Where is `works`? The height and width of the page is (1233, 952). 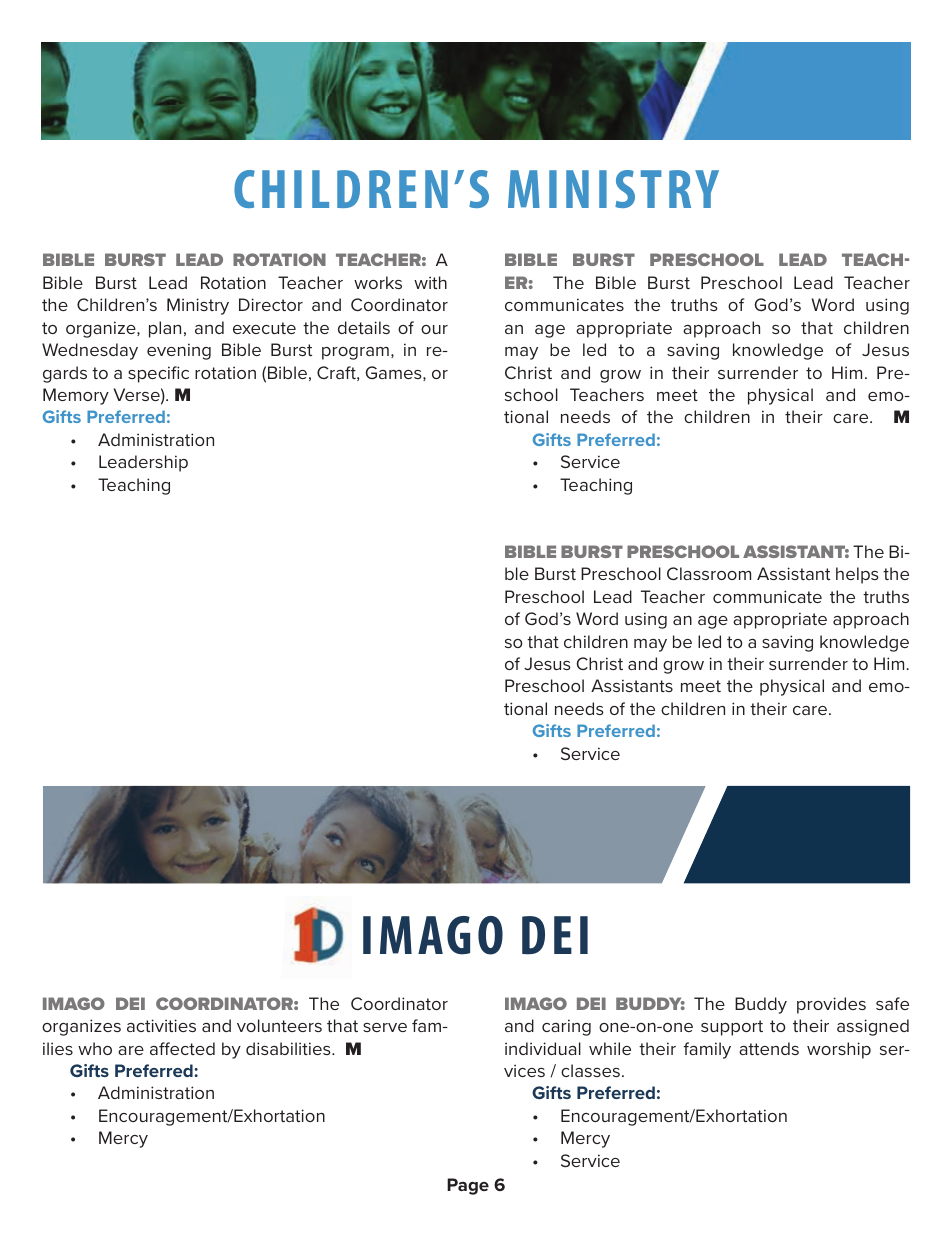
works is located at coordinates (378, 282).
